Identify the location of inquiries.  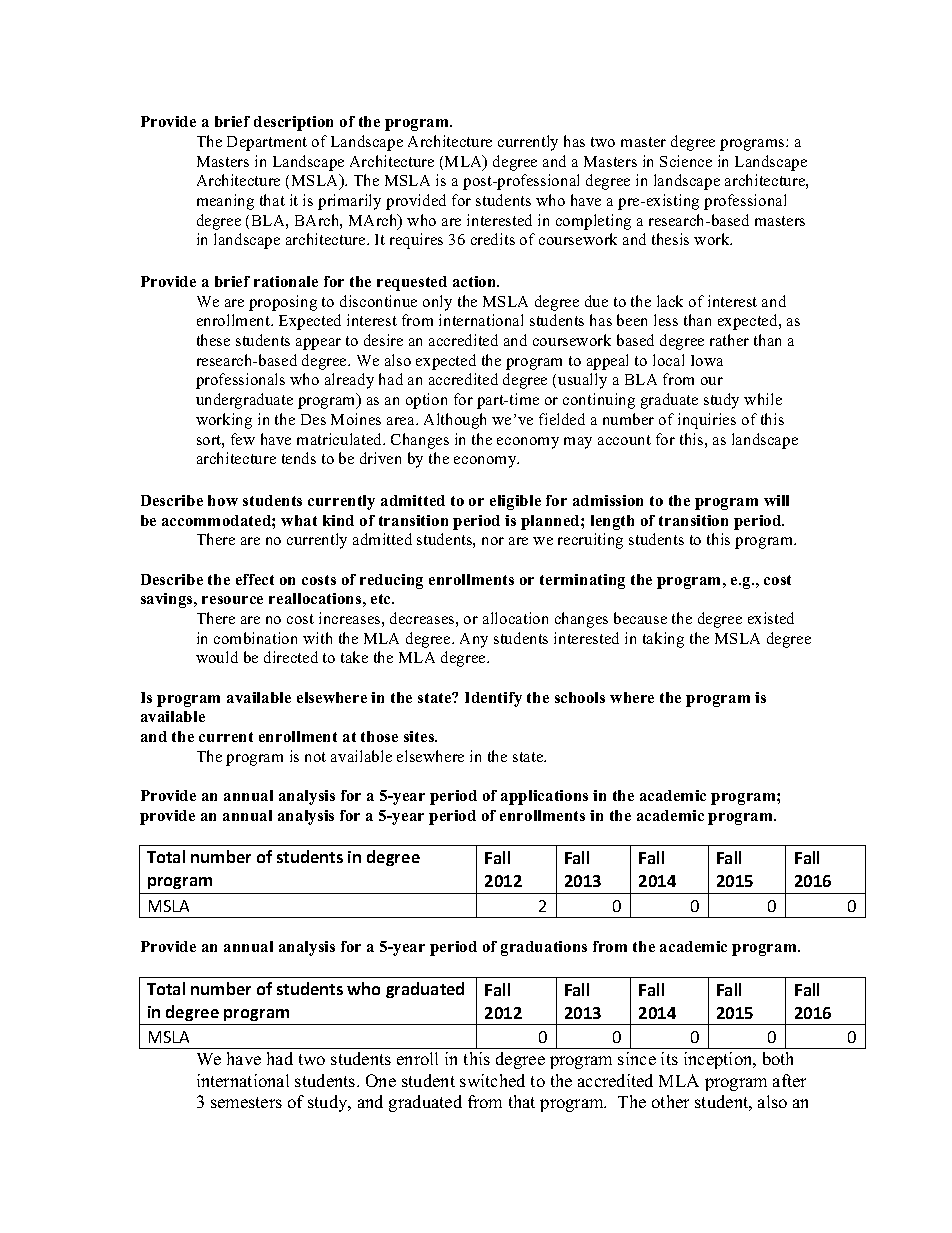
(707, 421).
